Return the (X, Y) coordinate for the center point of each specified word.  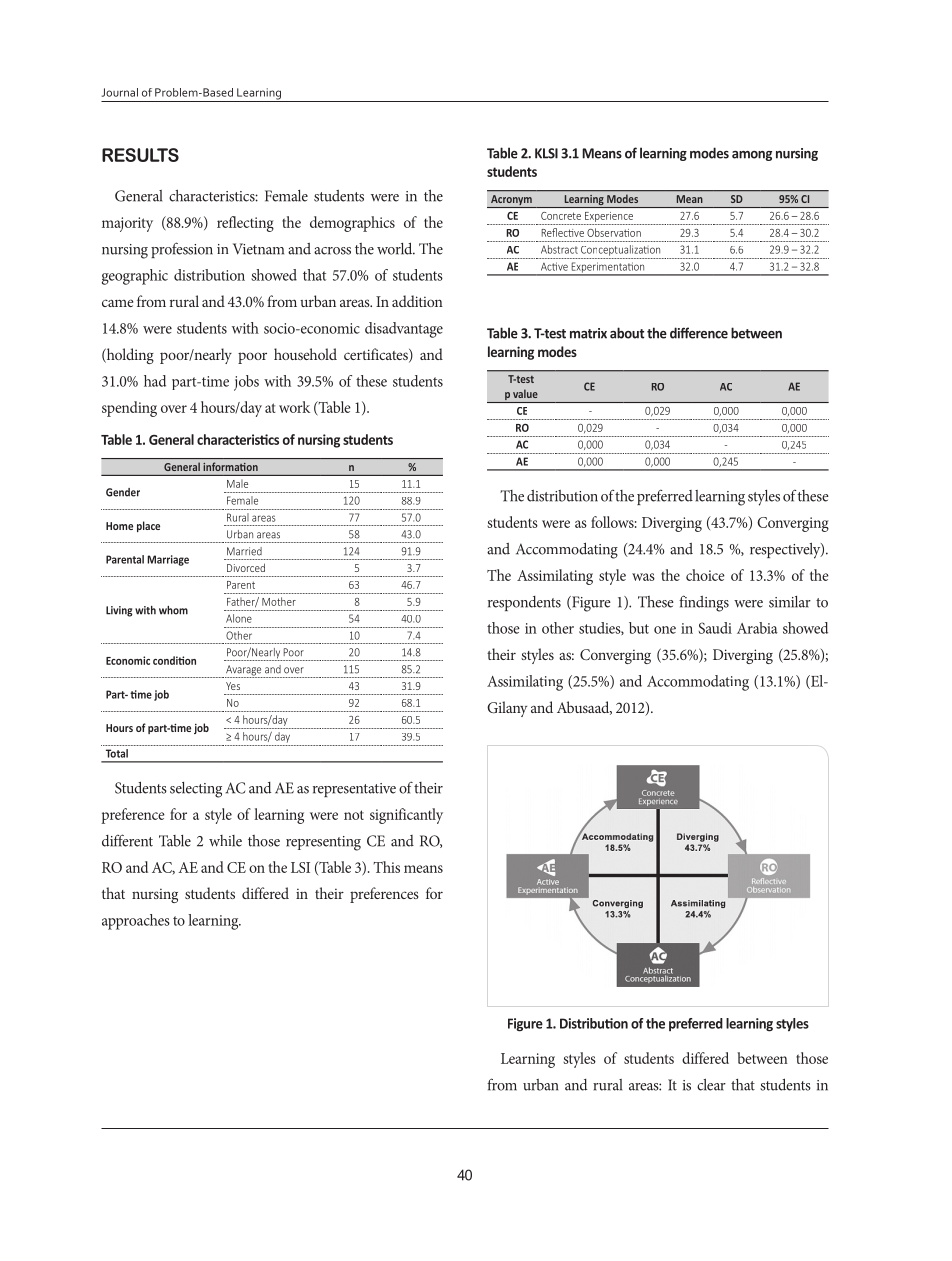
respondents (524, 603)
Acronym (511, 201)
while (225, 841)
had (155, 381)
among (752, 156)
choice (705, 575)
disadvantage (404, 330)
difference (699, 333)
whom (173, 610)
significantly (406, 816)
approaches (136, 922)
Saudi (715, 628)
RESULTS (140, 155)
